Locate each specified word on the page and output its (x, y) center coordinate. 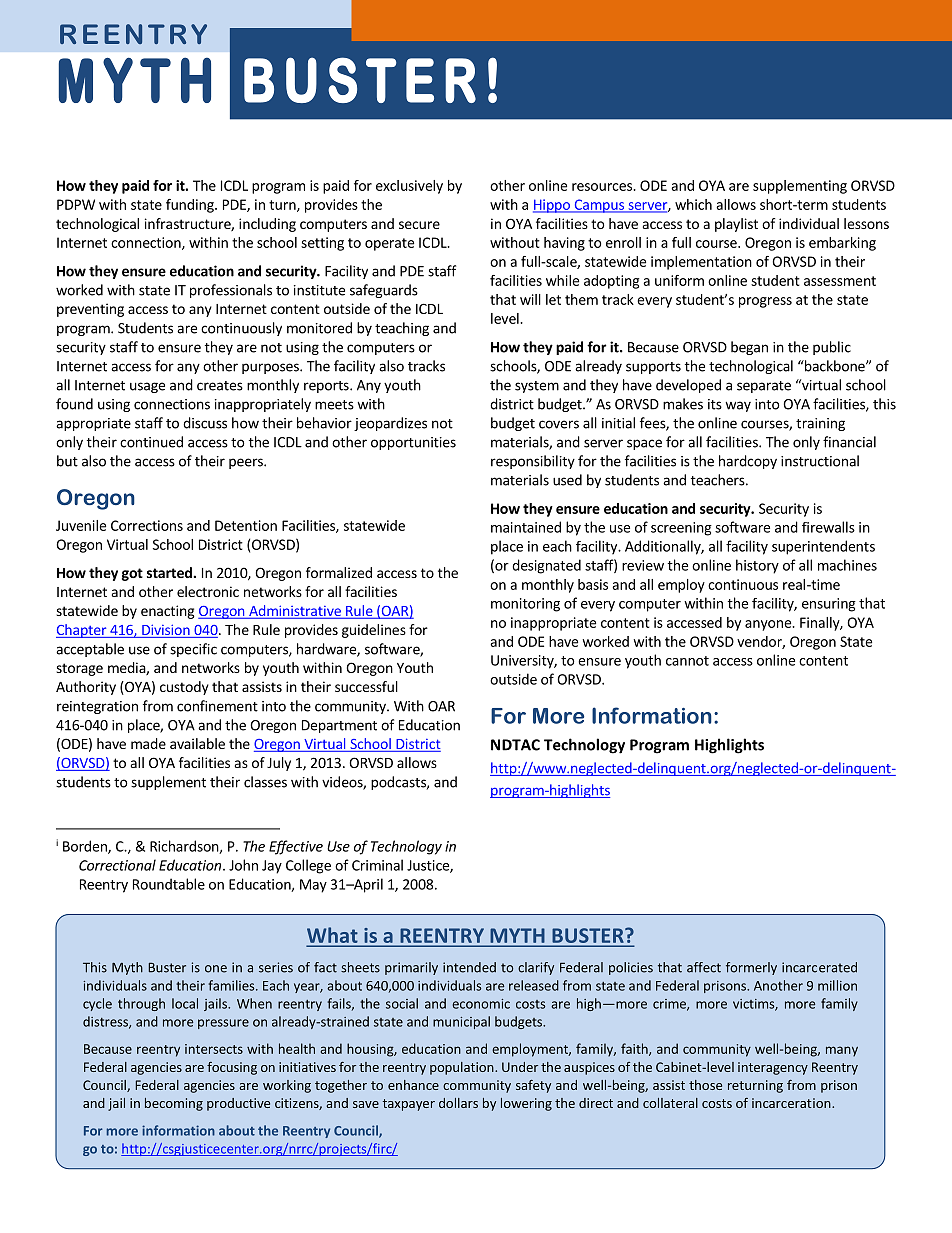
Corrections (147, 525)
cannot (687, 661)
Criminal (377, 865)
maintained (526, 527)
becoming (174, 1104)
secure (419, 225)
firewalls (828, 527)
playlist (736, 225)
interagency (773, 1068)
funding (191, 206)
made (148, 743)
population (463, 1068)
